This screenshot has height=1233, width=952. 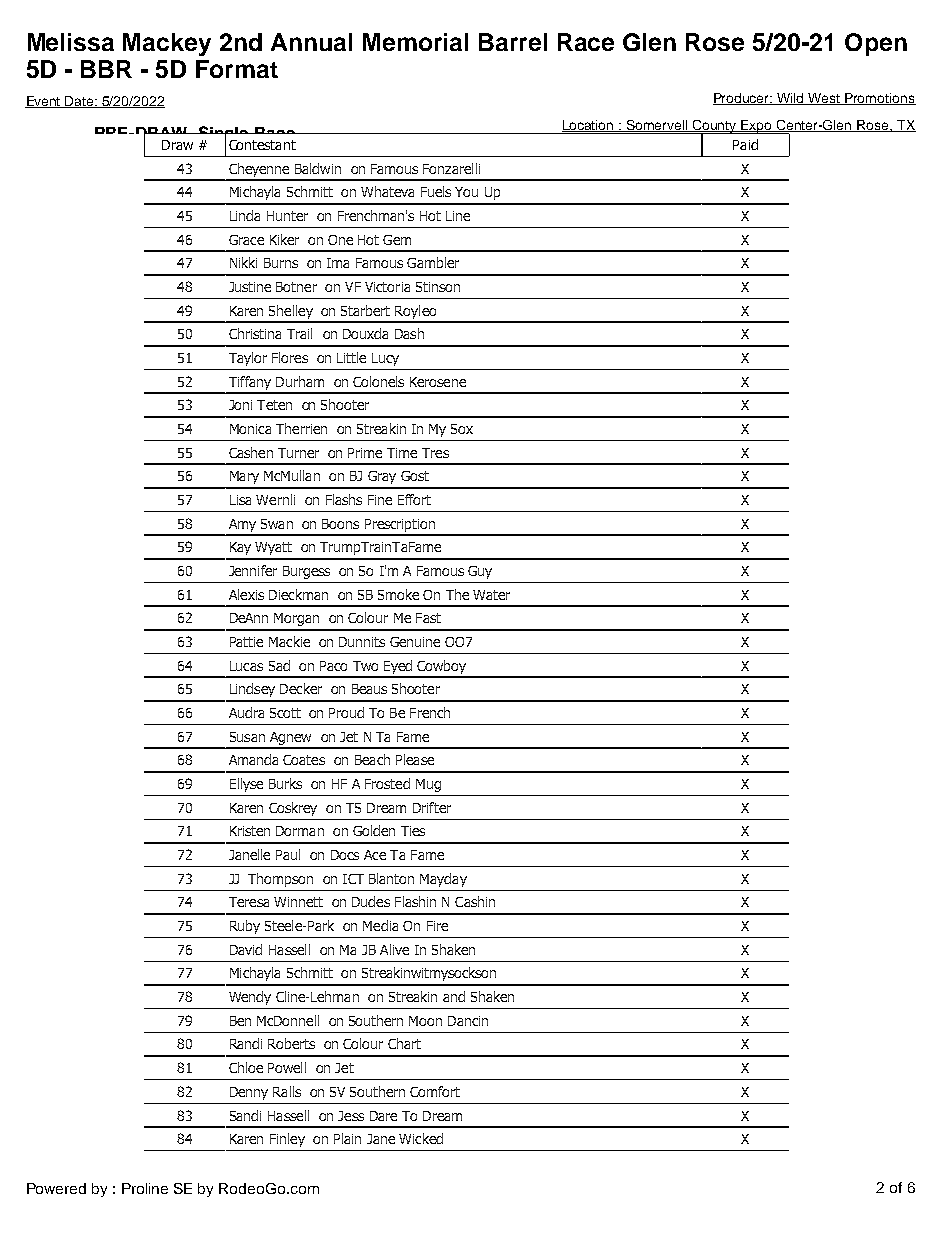 I want to click on Powered, so click(x=56, y=1188).
